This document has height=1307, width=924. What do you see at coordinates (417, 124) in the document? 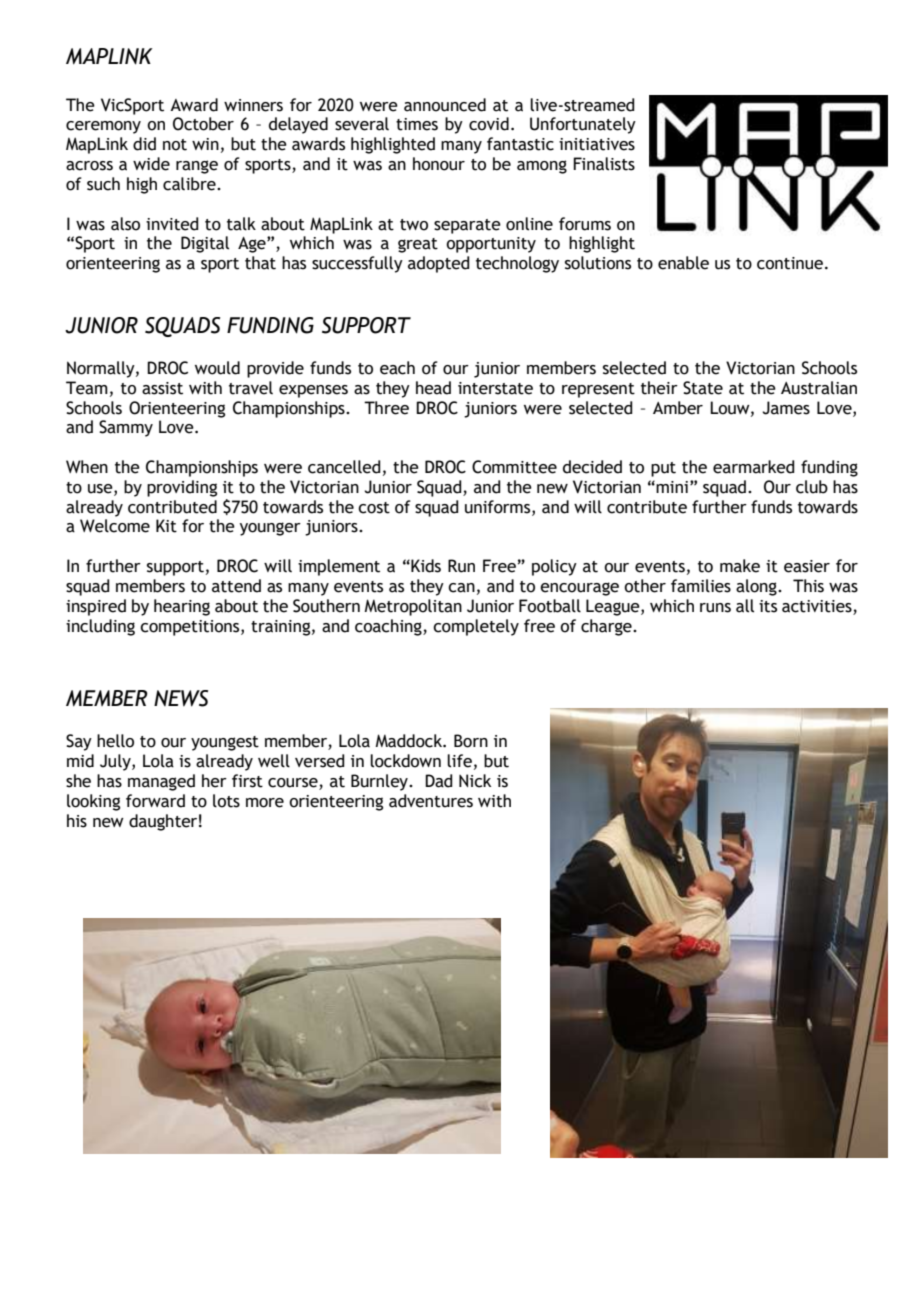
I see `times` at bounding box center [417, 124].
